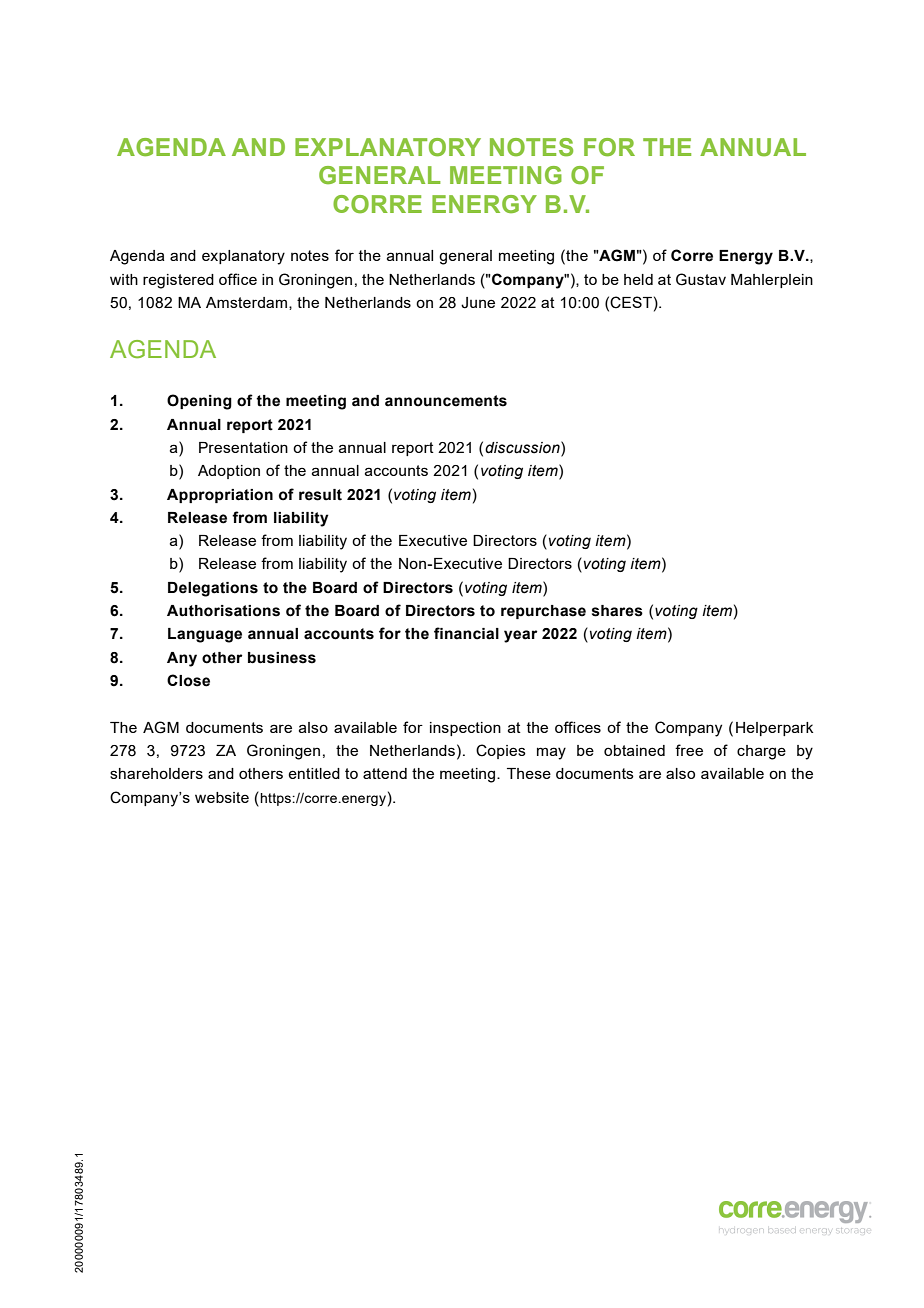 The height and width of the screenshot is (1308, 924). What do you see at coordinates (466, 633) in the screenshot?
I see `financial` at bounding box center [466, 633].
